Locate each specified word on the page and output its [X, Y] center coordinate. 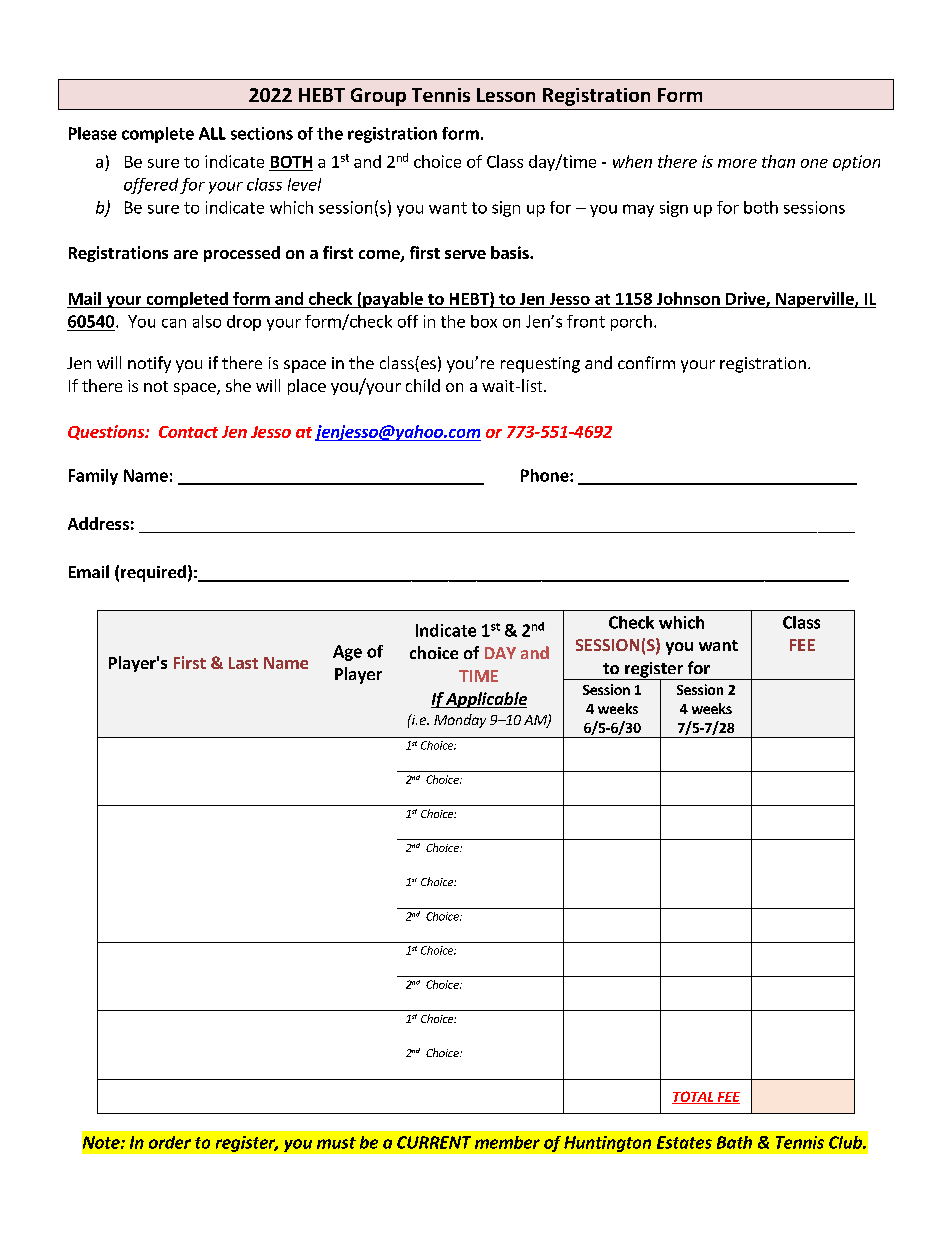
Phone [546, 475]
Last [243, 663]
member [507, 1142]
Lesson [506, 95]
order [170, 1142]
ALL [212, 133]
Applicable [485, 700]
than [778, 161]
